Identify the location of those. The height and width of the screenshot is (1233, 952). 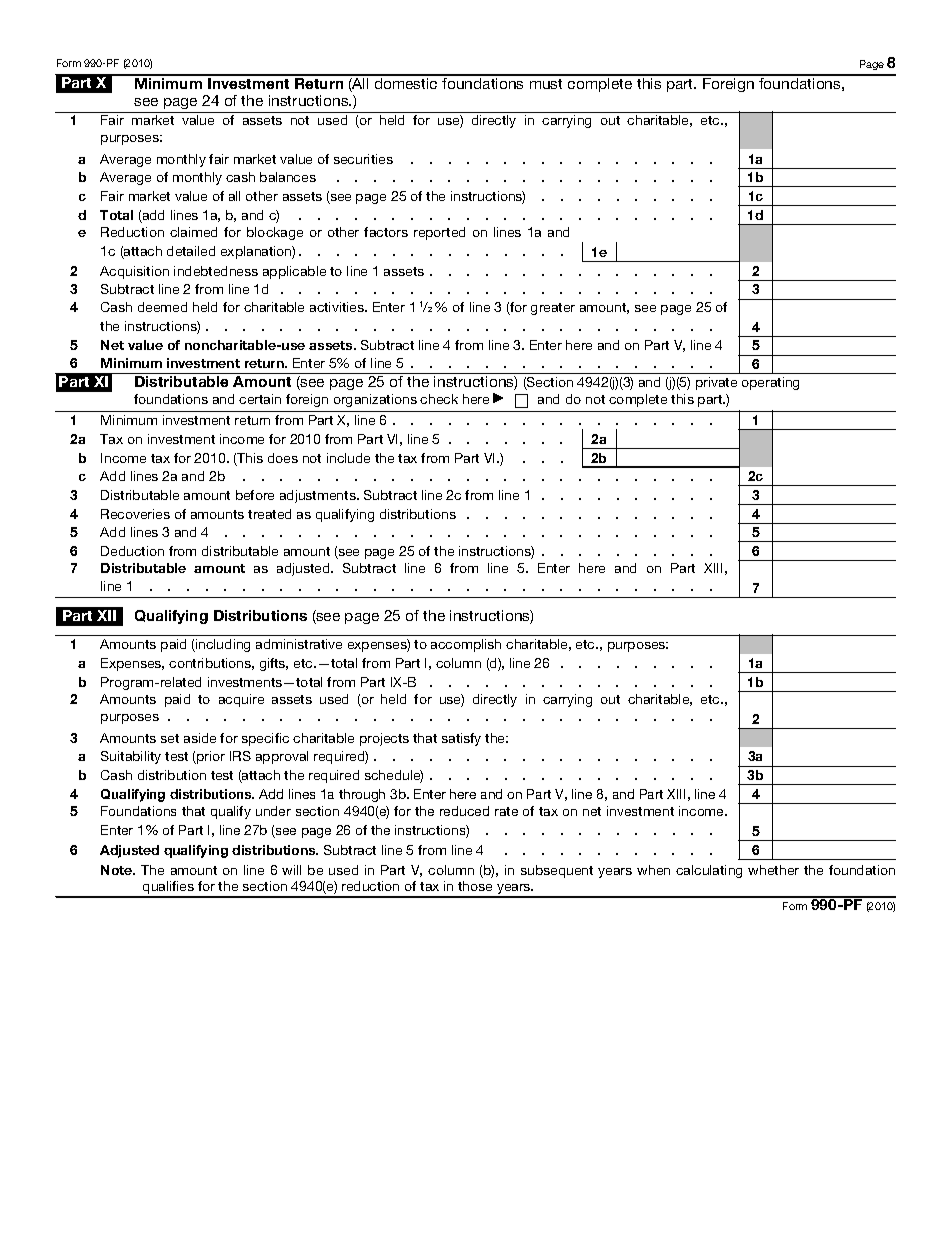
(475, 886).
